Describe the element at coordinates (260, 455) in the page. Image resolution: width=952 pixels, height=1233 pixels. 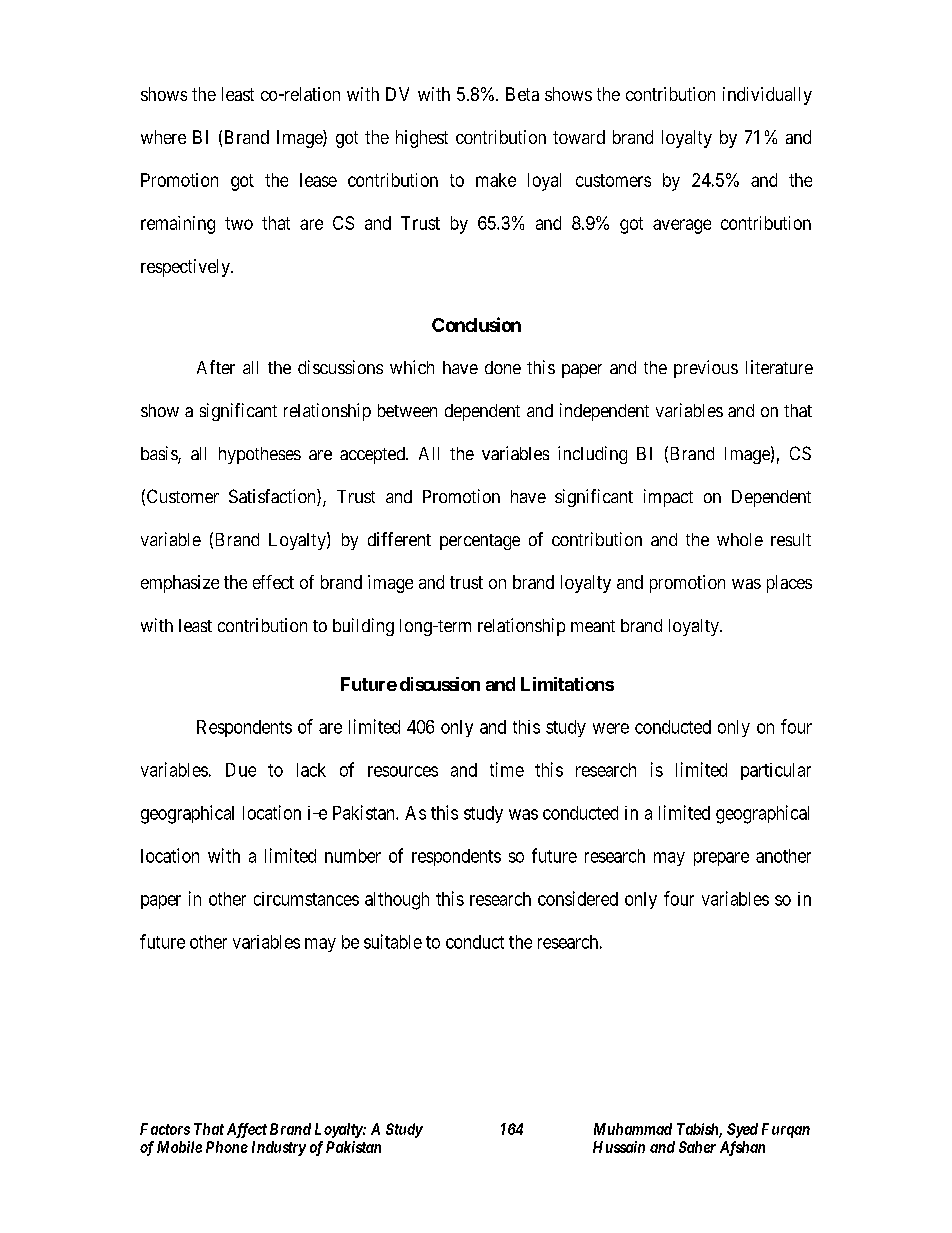
I see `hypotheses` at that location.
